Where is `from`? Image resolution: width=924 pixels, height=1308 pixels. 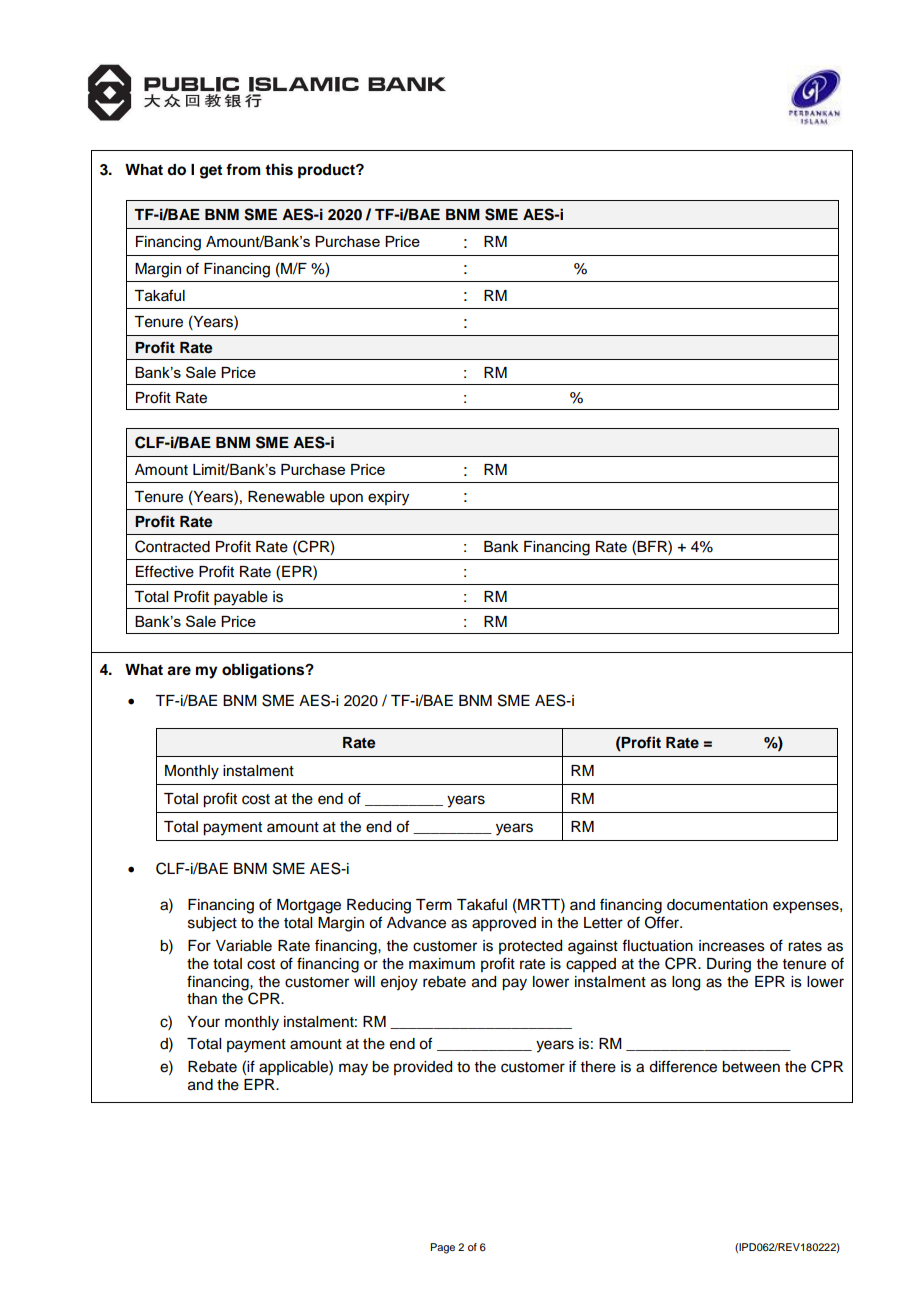 from is located at coordinates (243, 169).
